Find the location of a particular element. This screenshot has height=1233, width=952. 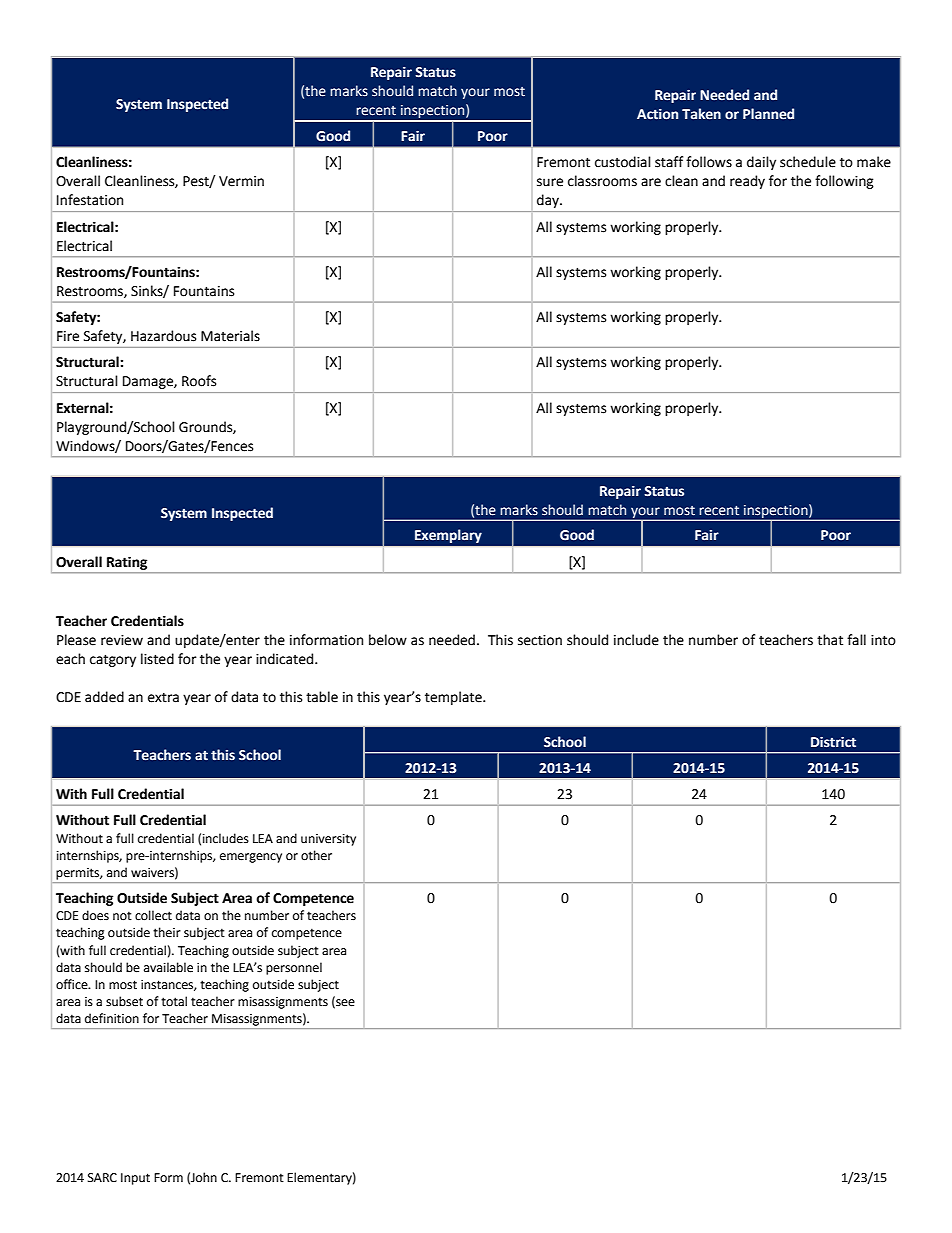

section is located at coordinates (540, 640).
